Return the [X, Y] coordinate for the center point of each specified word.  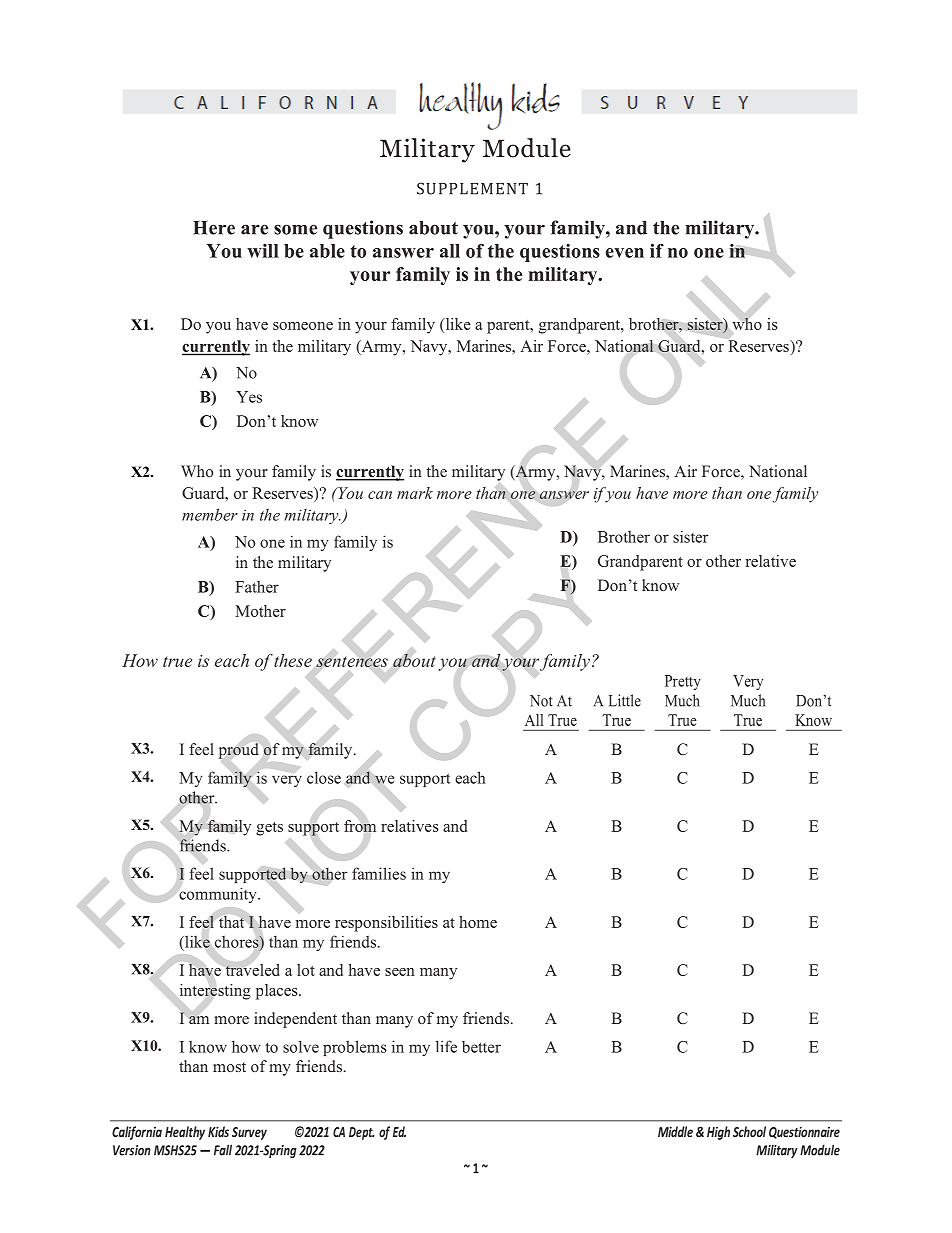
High [718, 1133]
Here [214, 228]
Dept [361, 1133]
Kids [218, 1131]
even [625, 253]
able [327, 251]
